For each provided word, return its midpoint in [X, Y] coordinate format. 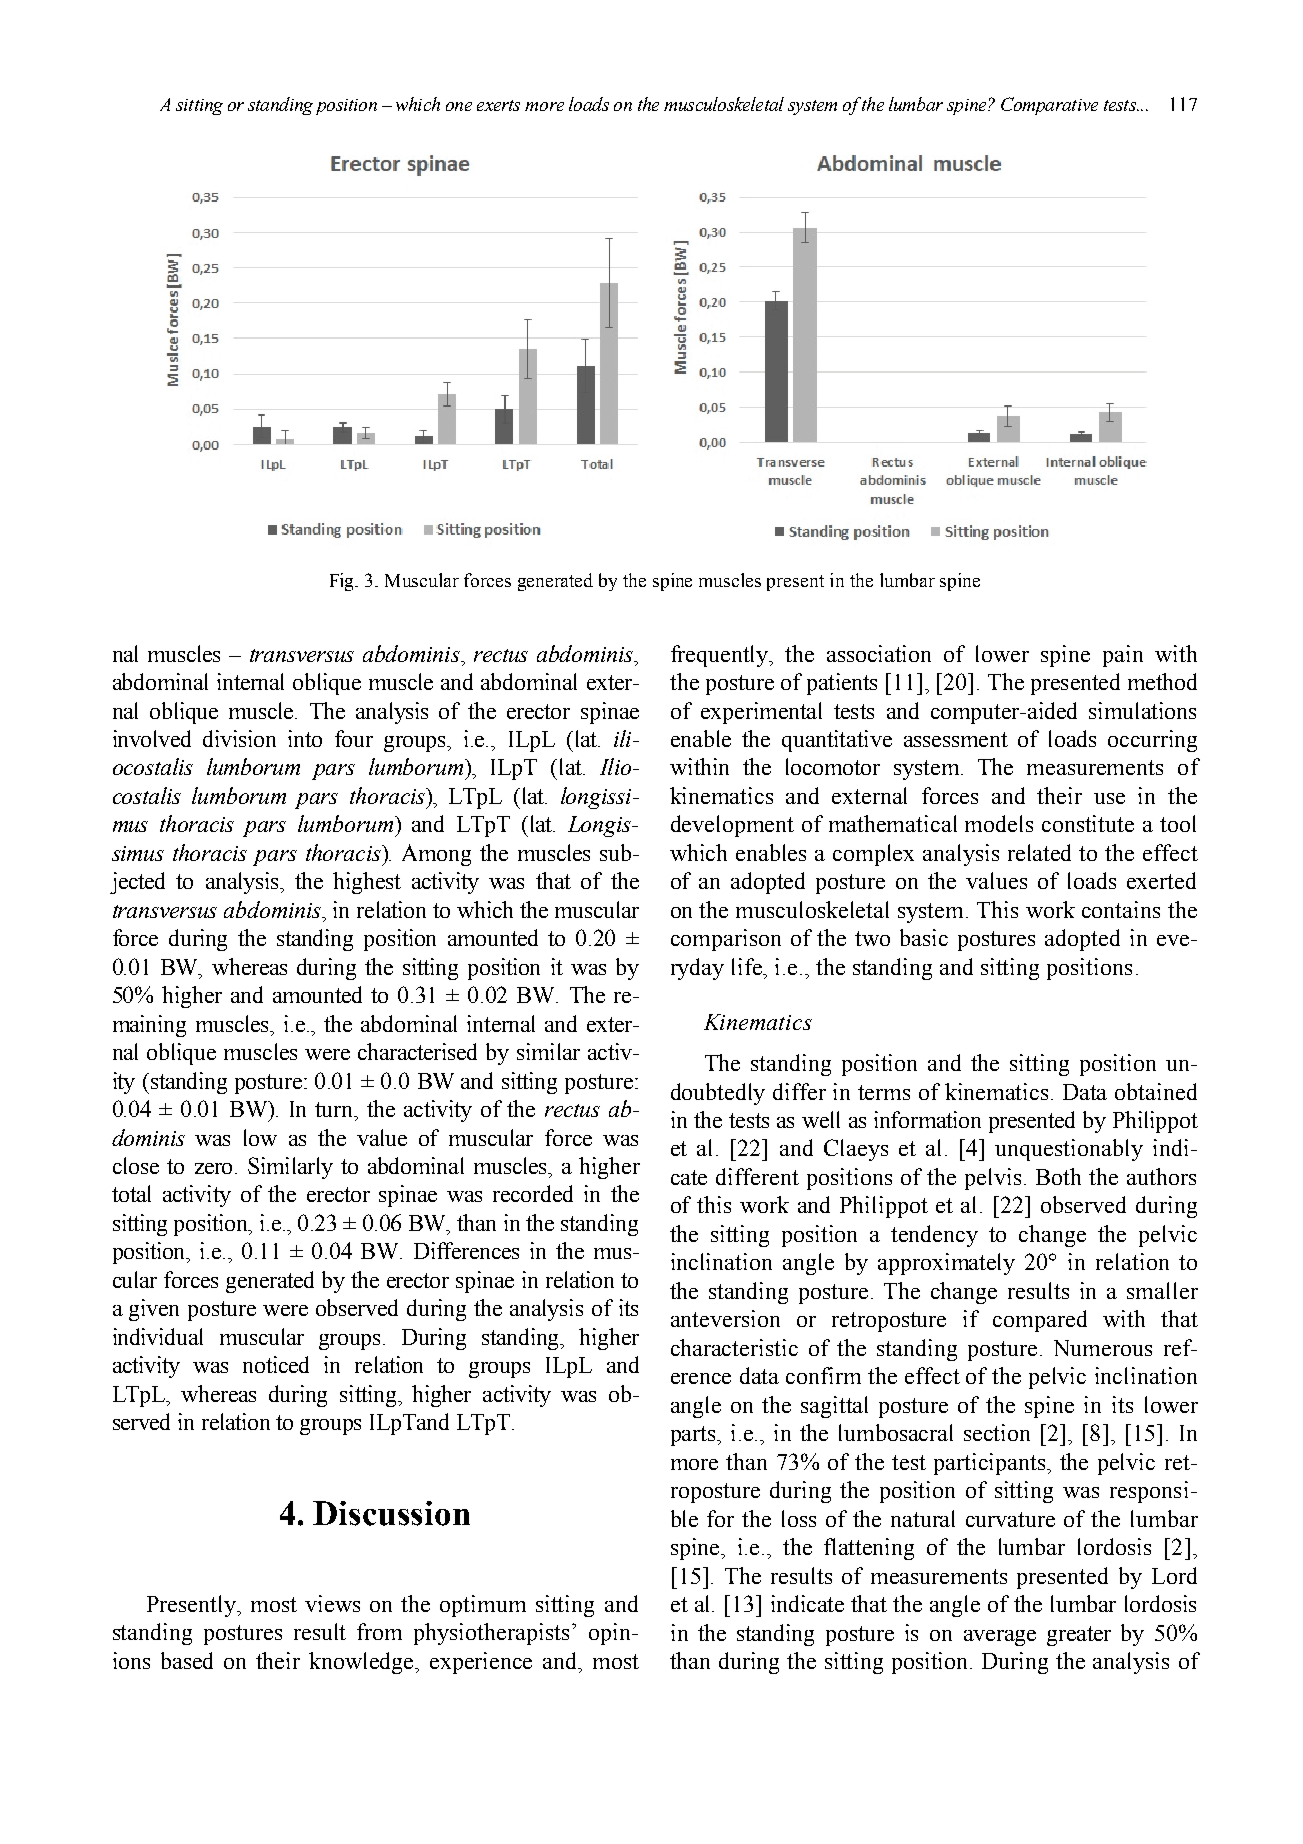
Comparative [1049, 106]
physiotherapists [491, 1634]
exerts [498, 105]
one [459, 106]
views [332, 1603]
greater [1079, 1636]
